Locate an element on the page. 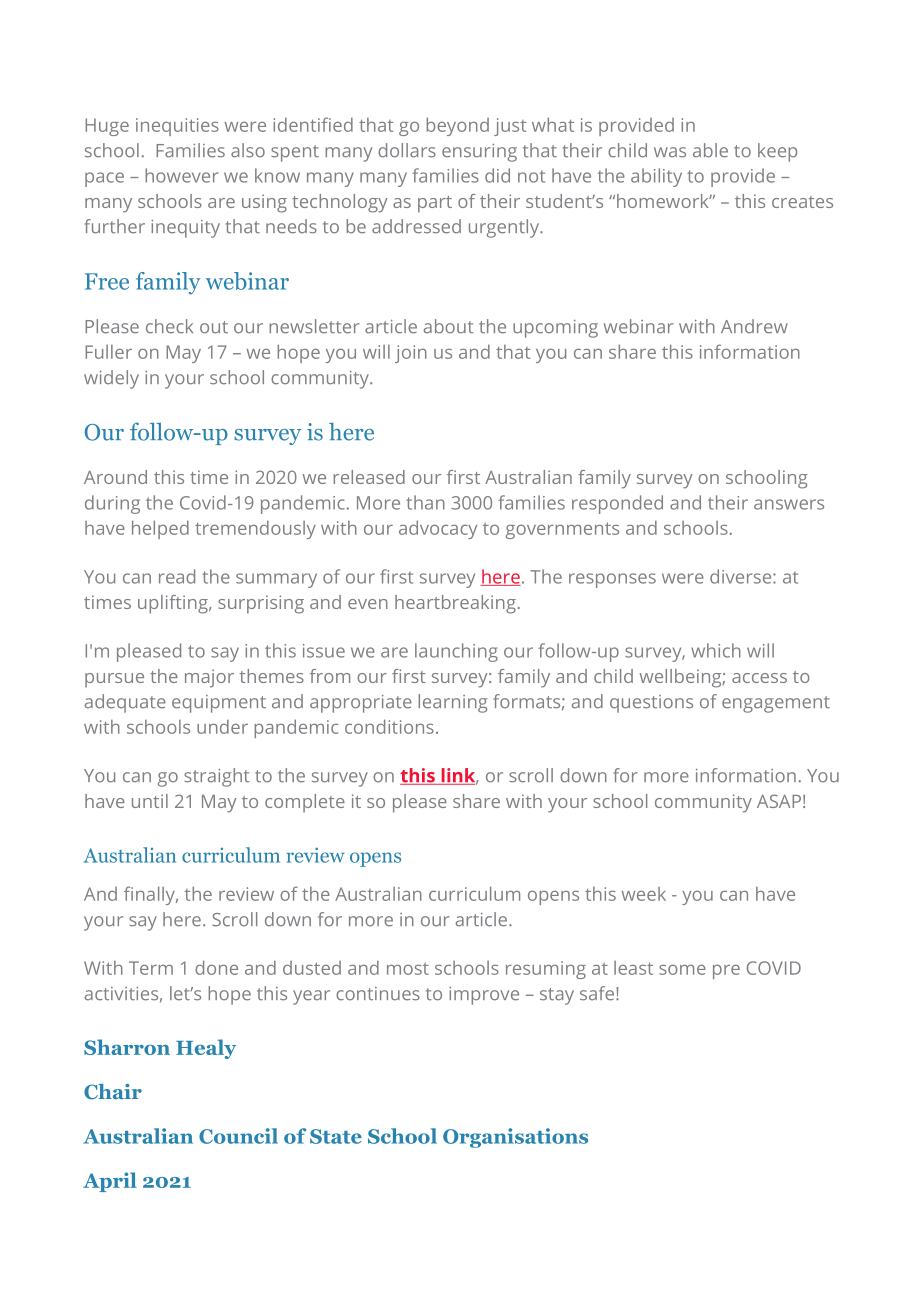  conditions is located at coordinates (389, 726).
